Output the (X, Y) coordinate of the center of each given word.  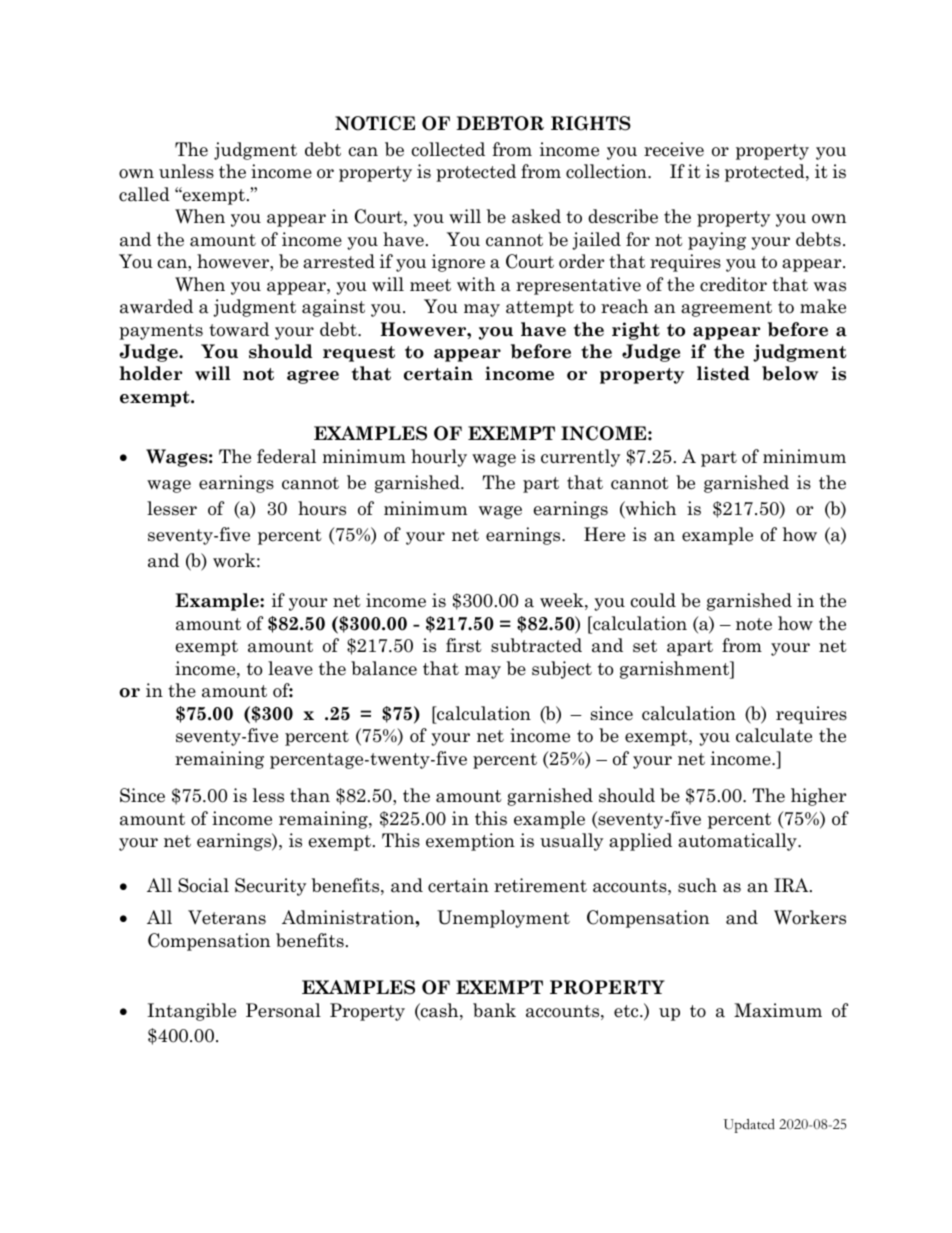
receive (674, 149)
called (144, 194)
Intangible (191, 1012)
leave (290, 668)
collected (448, 149)
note (754, 624)
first (464, 645)
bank (494, 1010)
